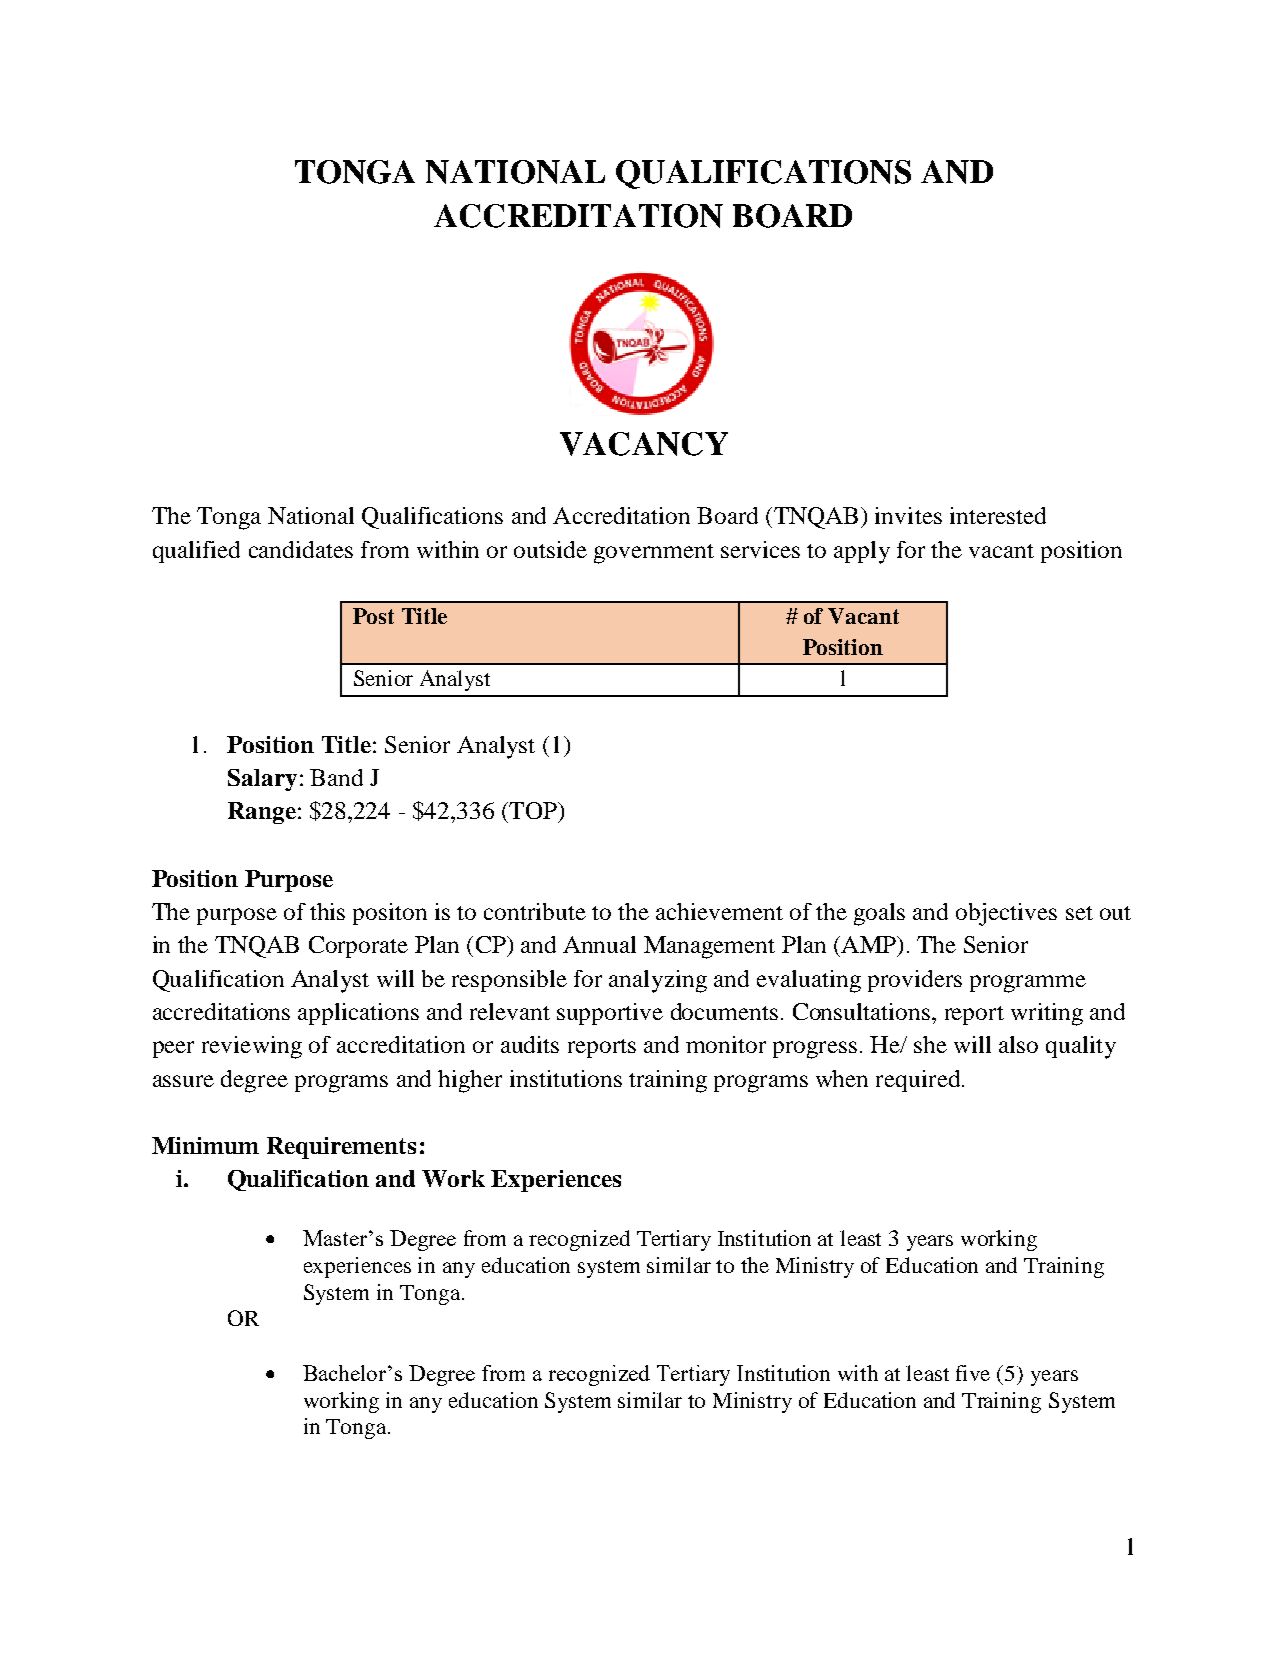 This screenshot has width=1288, height=1666. I want to click on supportive, so click(610, 1014).
